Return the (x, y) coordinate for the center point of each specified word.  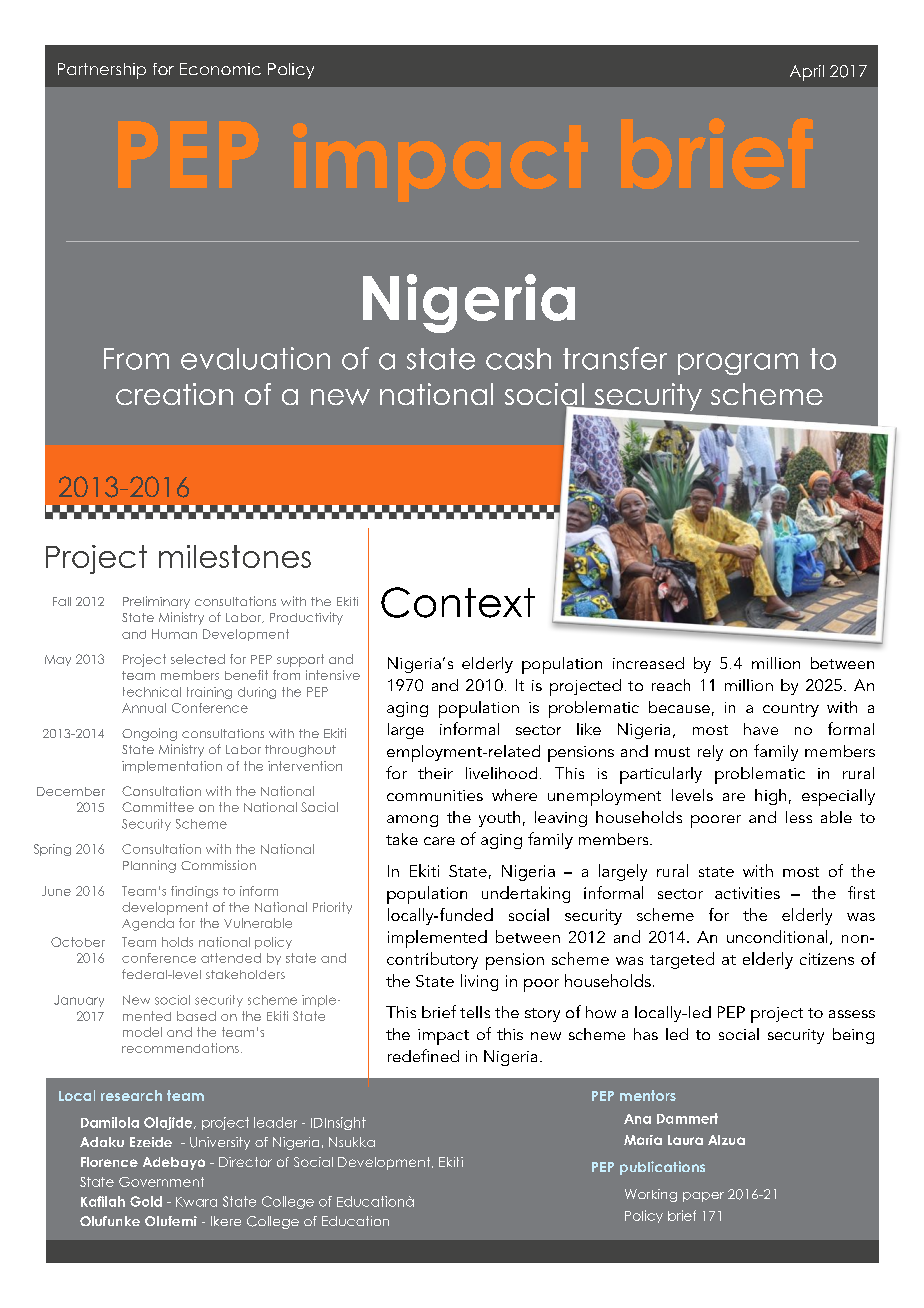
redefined (423, 1055)
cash (518, 359)
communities (435, 795)
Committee (158, 807)
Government (161, 1182)
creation (174, 394)
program (738, 364)
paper (703, 1197)
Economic (220, 69)
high (770, 797)
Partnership (102, 71)
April (807, 73)
